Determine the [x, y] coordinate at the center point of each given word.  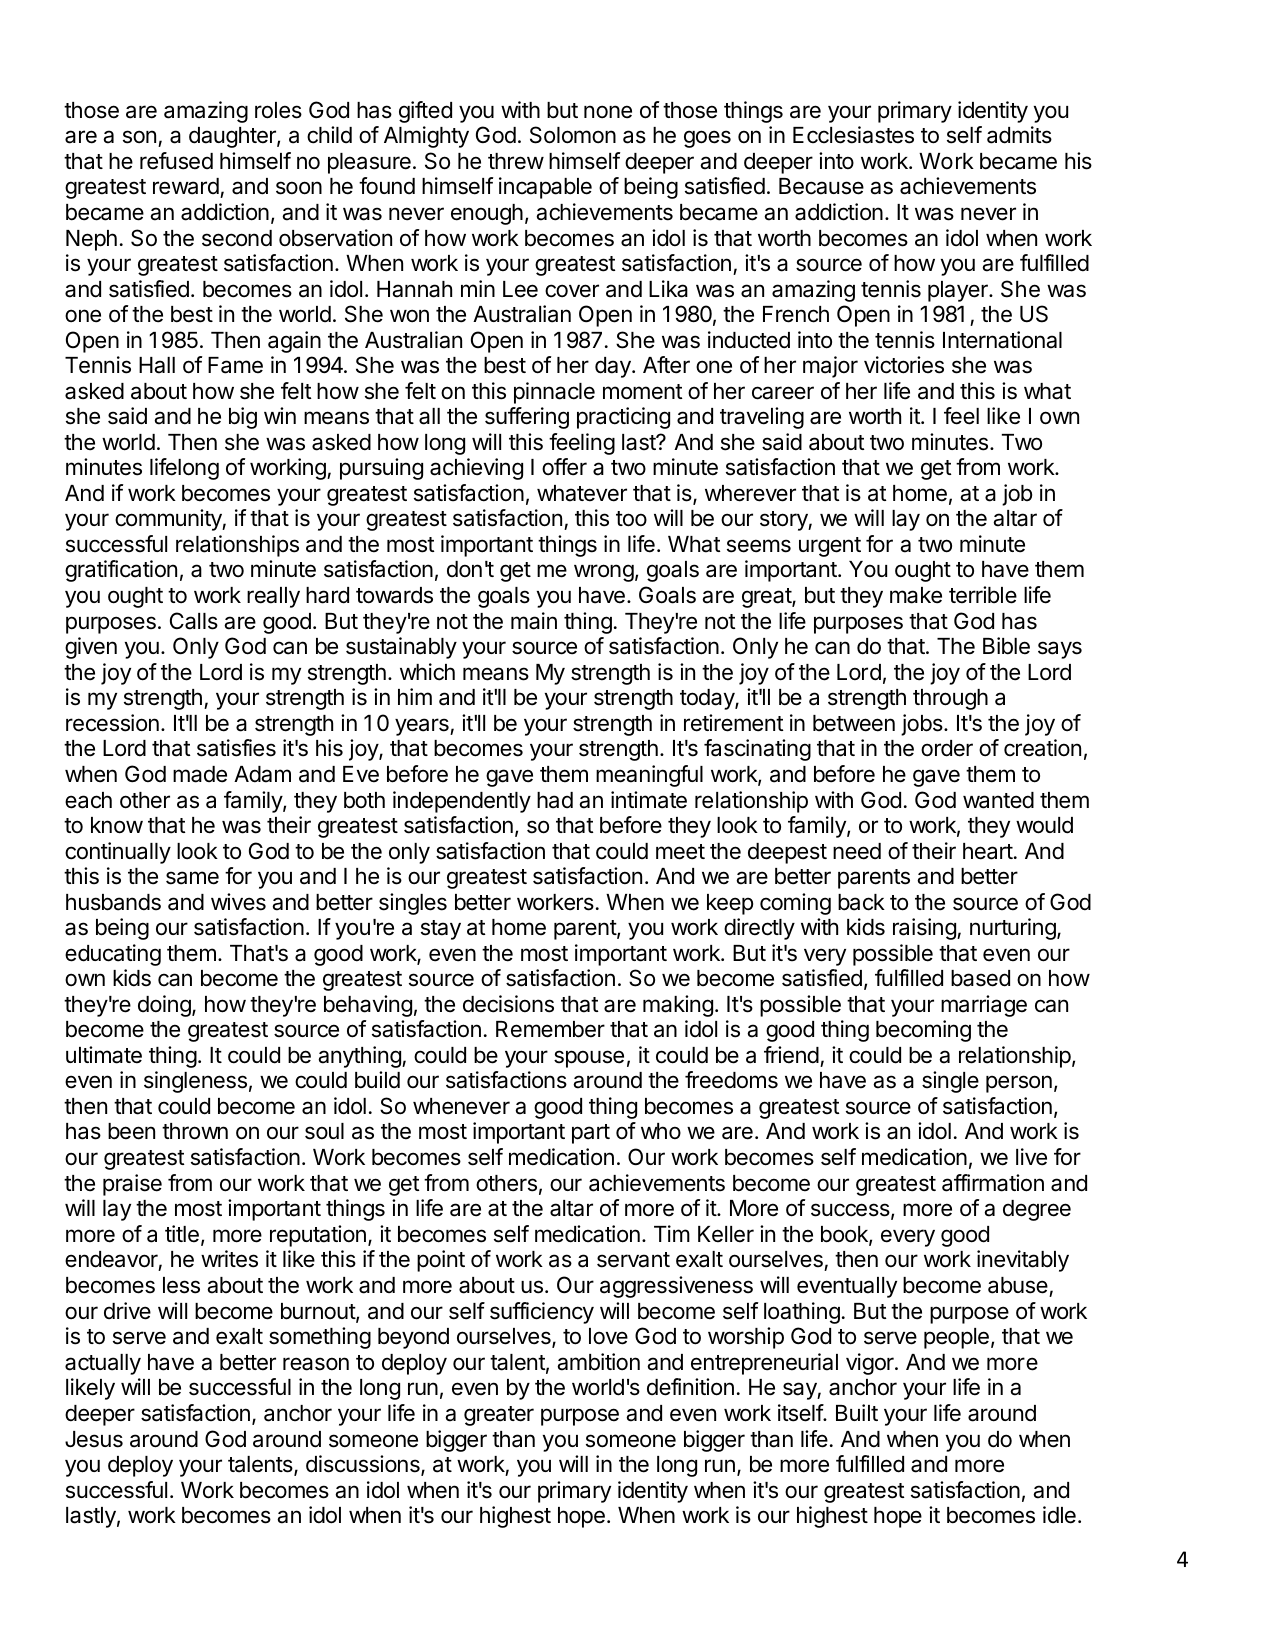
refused [176, 161]
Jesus [94, 1439]
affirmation [993, 1183]
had [555, 800]
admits [1019, 135]
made [200, 774]
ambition [598, 1362]
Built [857, 1412]
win [280, 415]
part [591, 1134]
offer [564, 467]
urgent [830, 547]
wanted [998, 800]
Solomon [573, 135]
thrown [195, 1131]
